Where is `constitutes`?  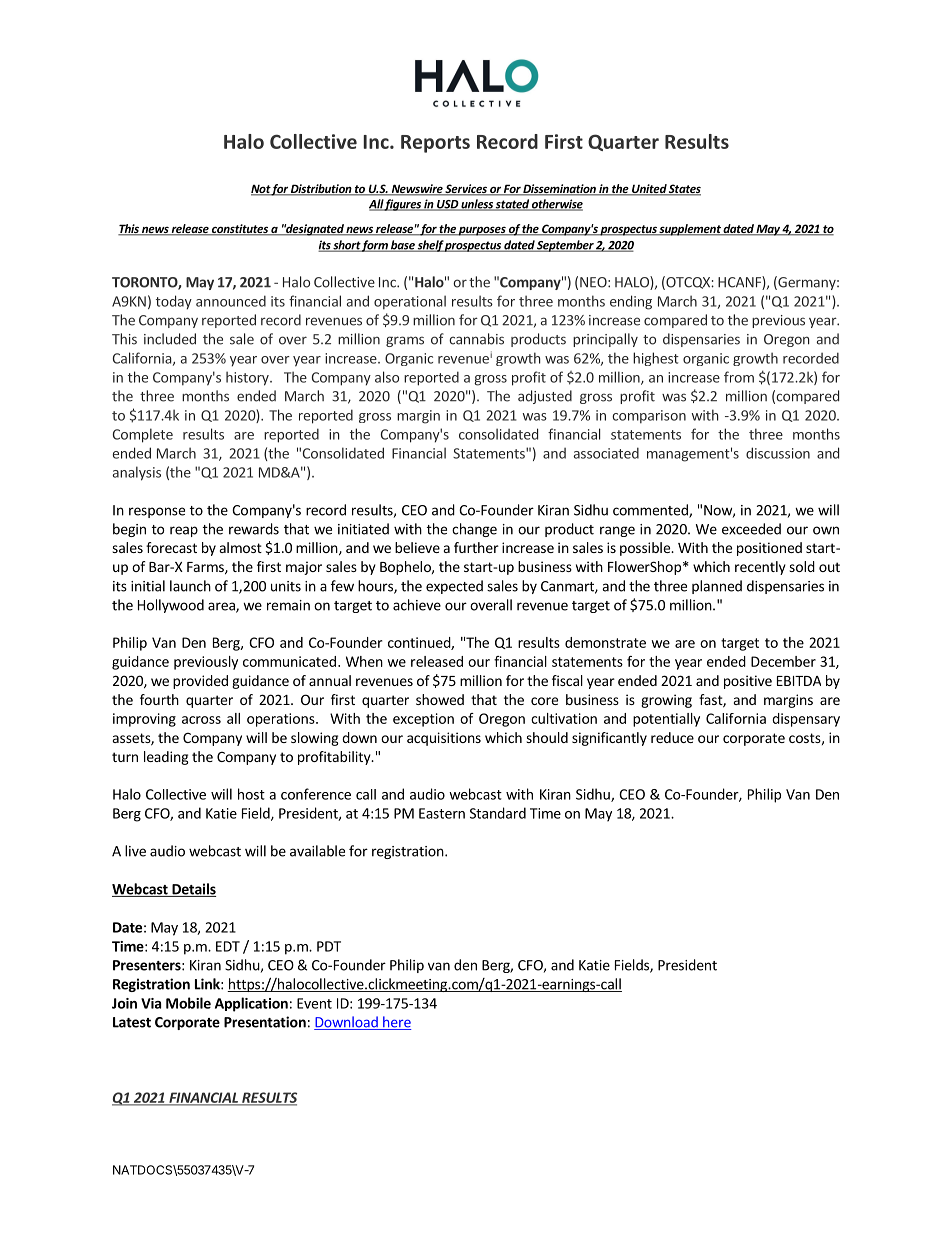 constitutes is located at coordinates (240, 230).
